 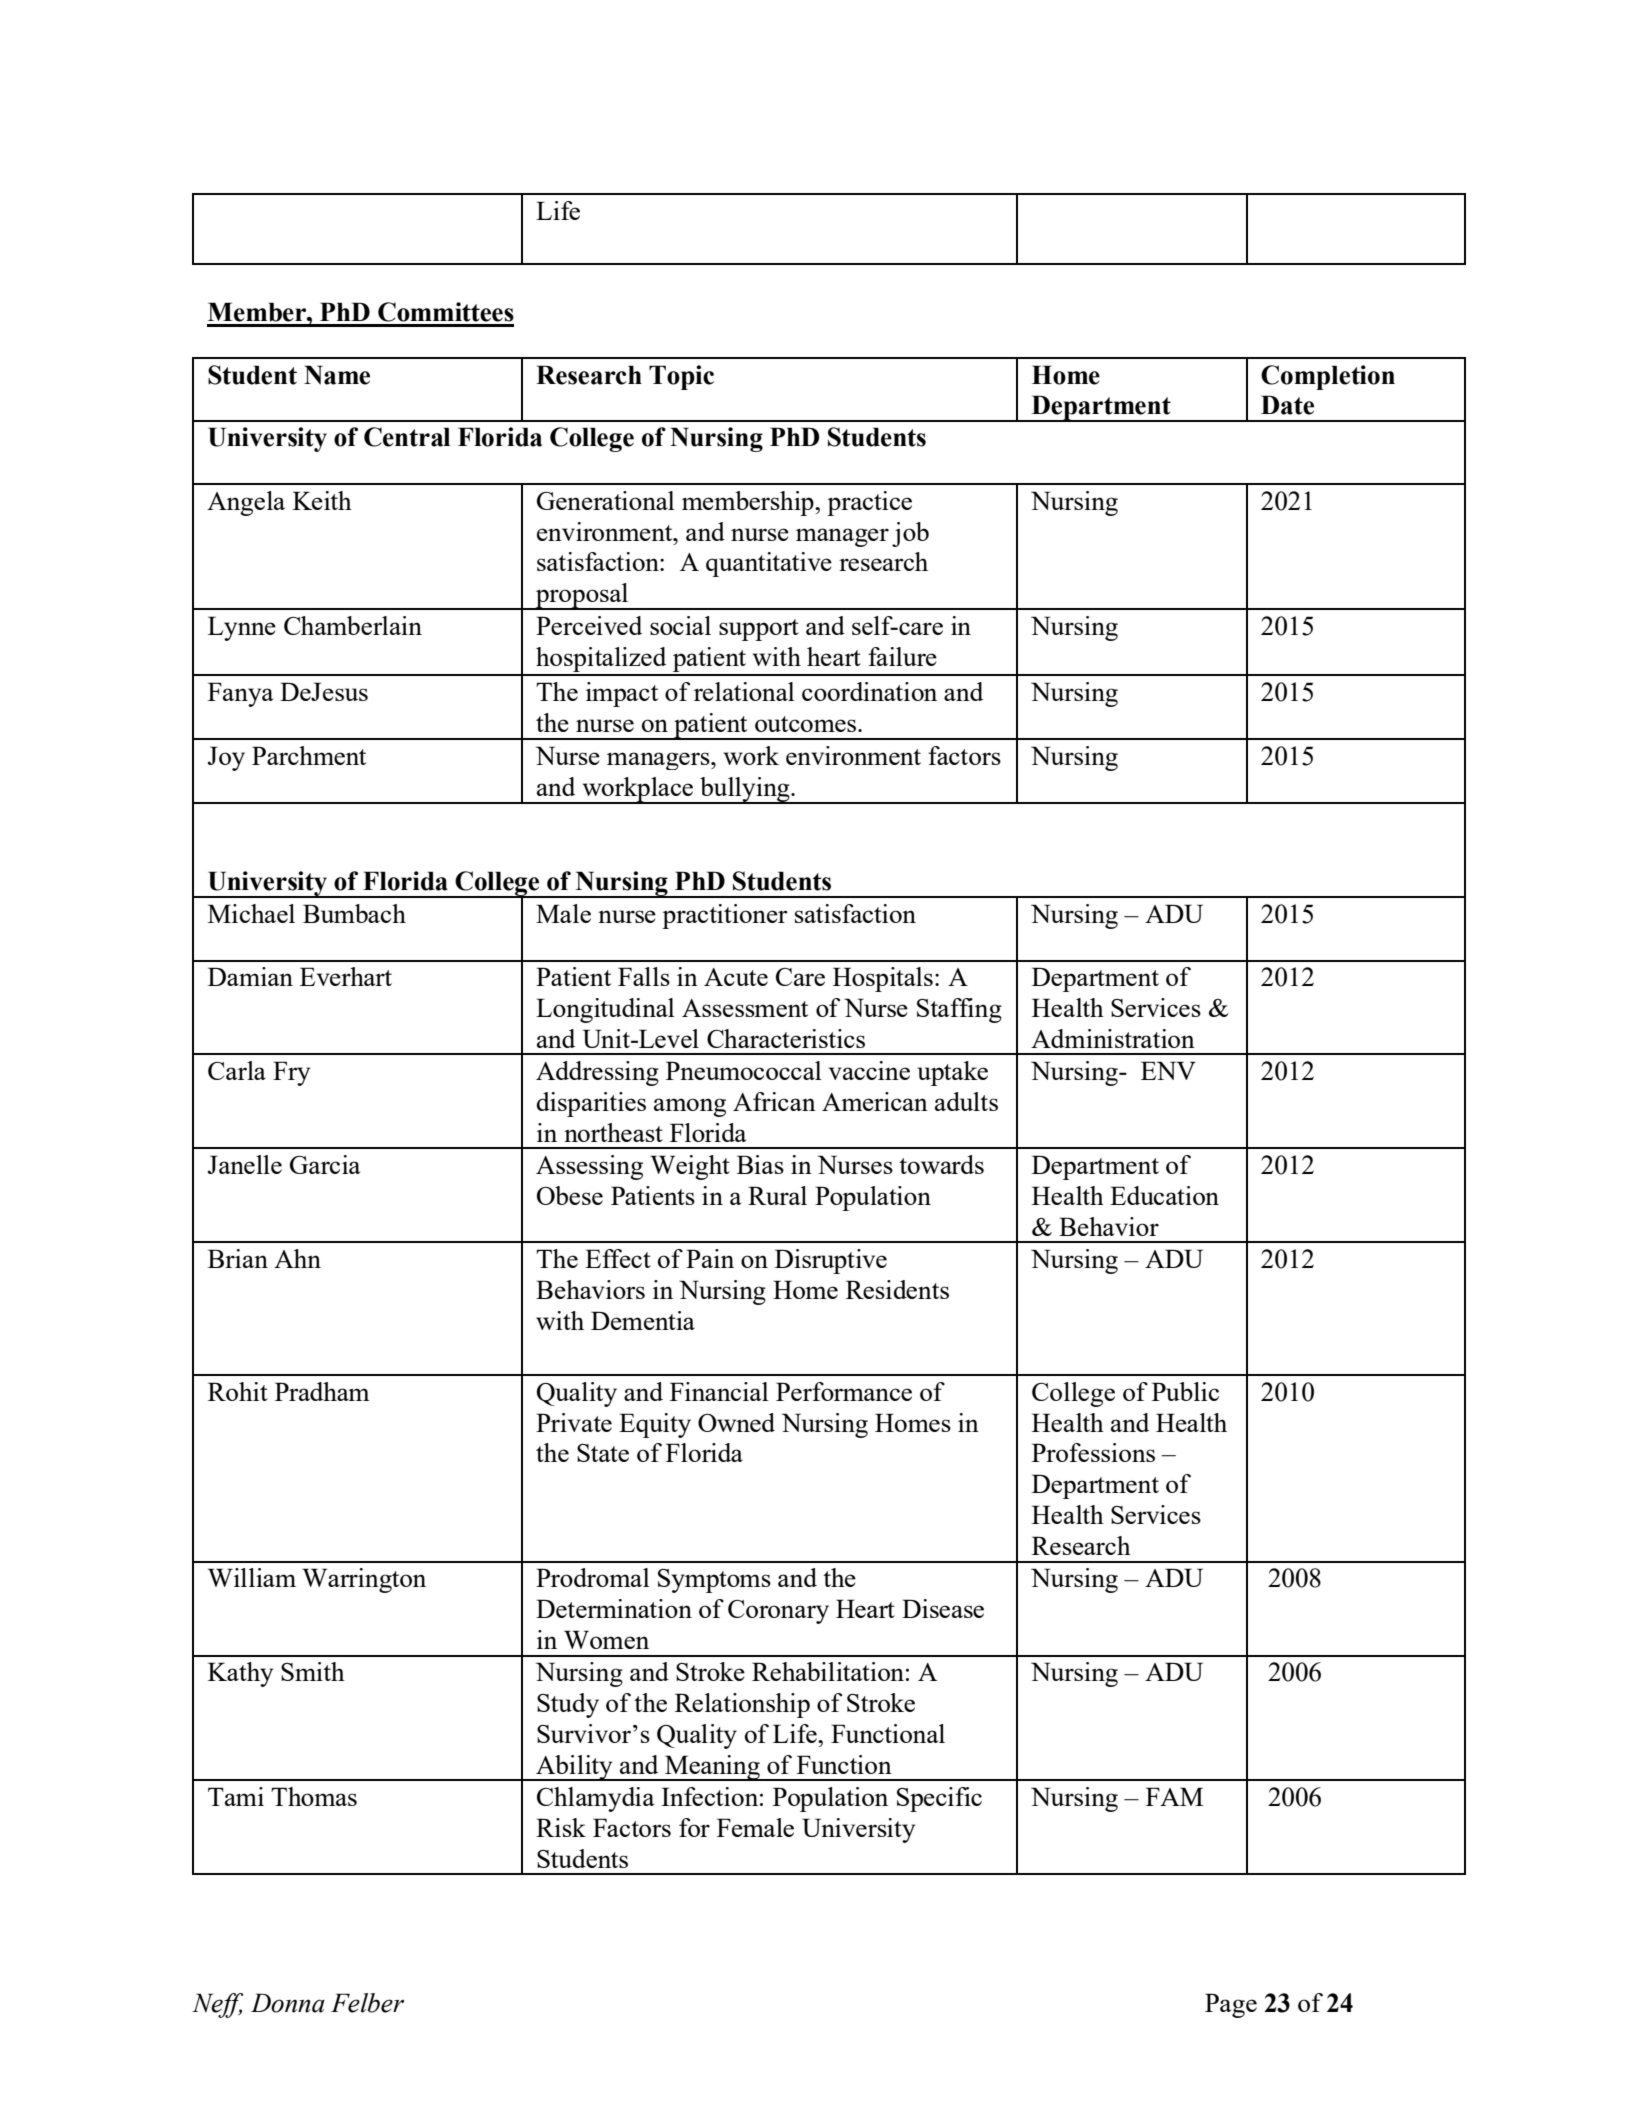 I want to click on Administration, so click(x=1113, y=1038).
